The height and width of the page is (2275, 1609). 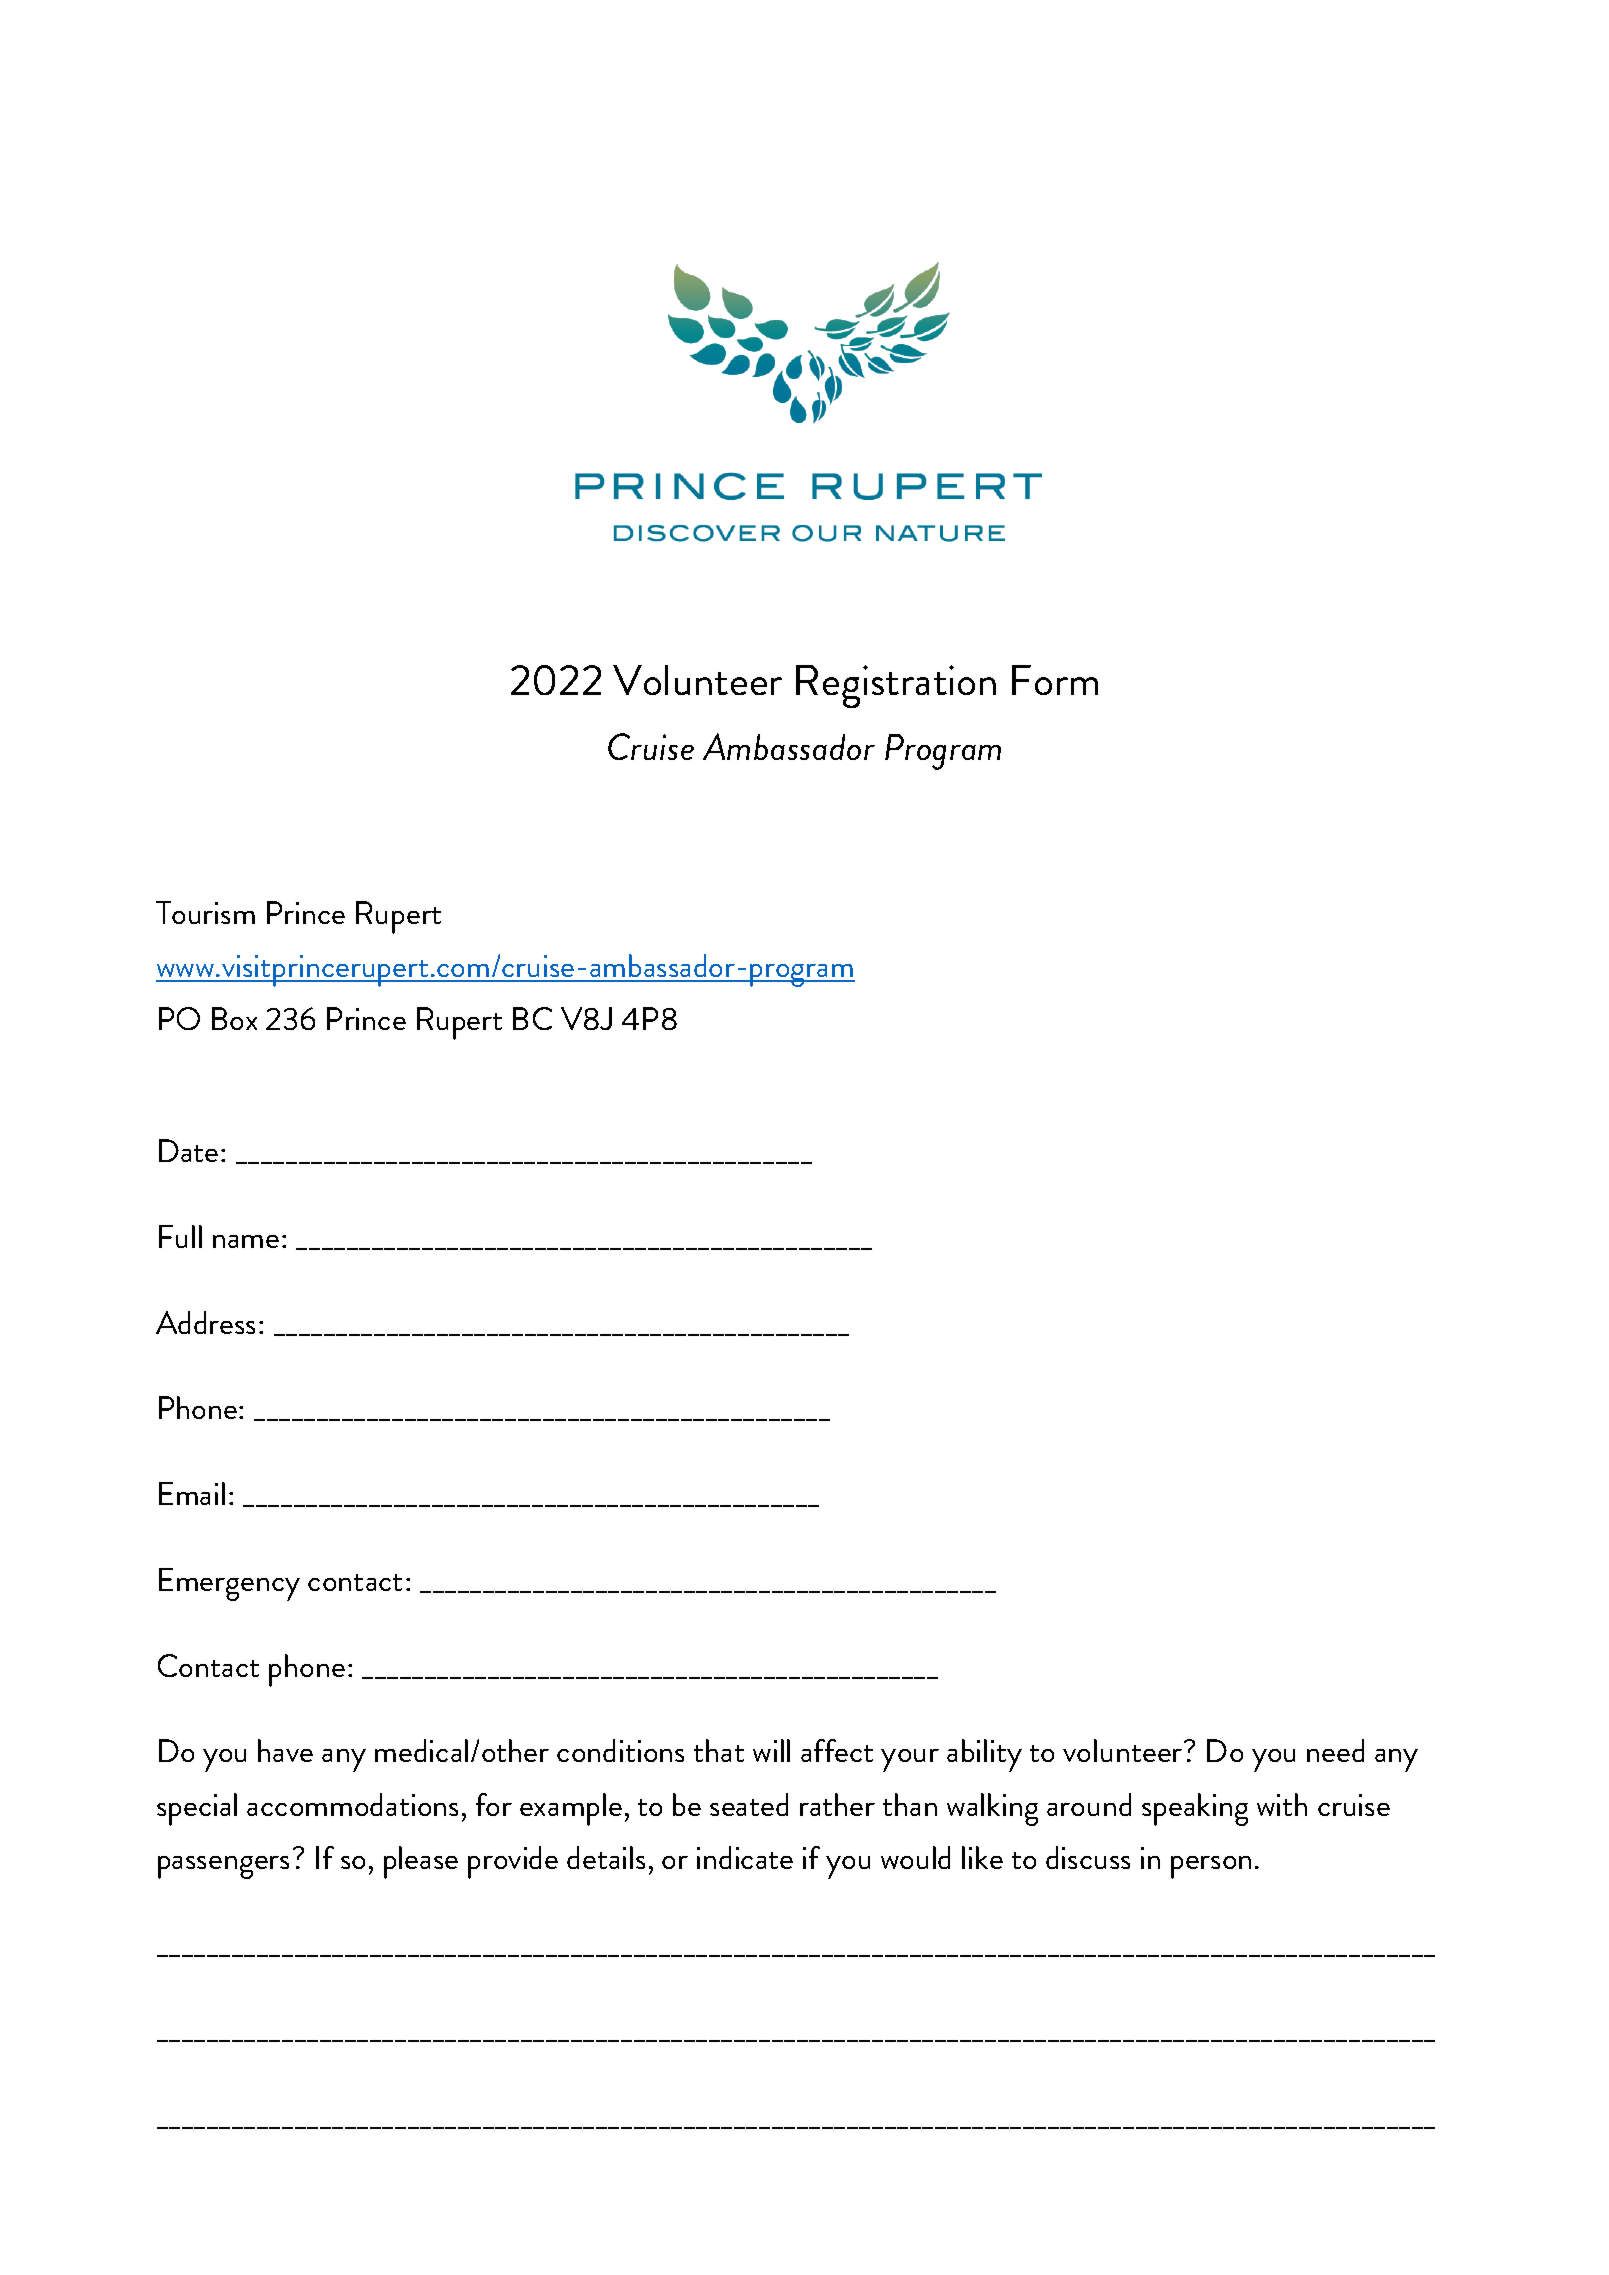 What do you see at coordinates (896, 686) in the page?
I see `Registration` at bounding box center [896, 686].
